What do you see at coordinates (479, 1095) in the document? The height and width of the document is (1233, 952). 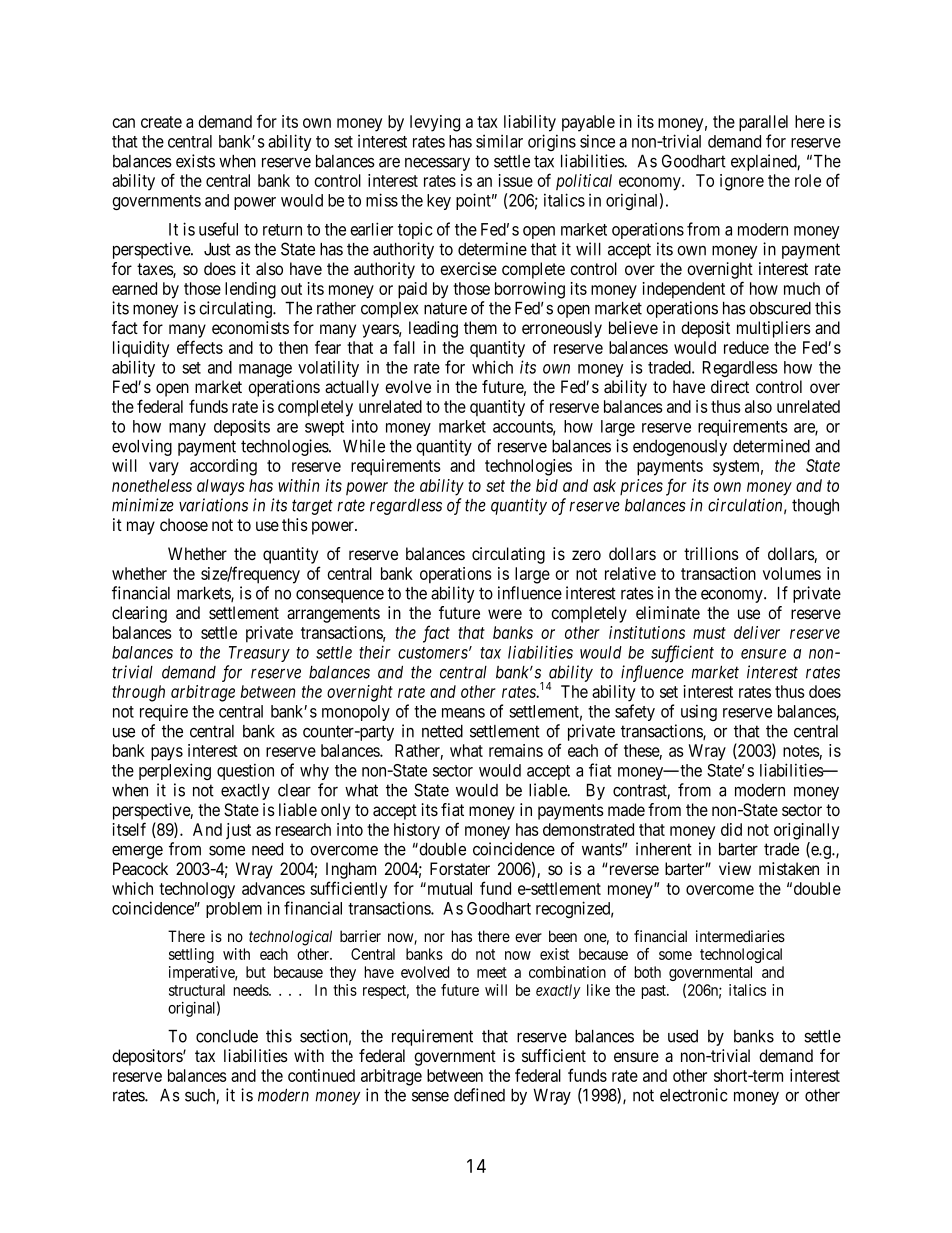 I see `defined` at bounding box center [479, 1095].
